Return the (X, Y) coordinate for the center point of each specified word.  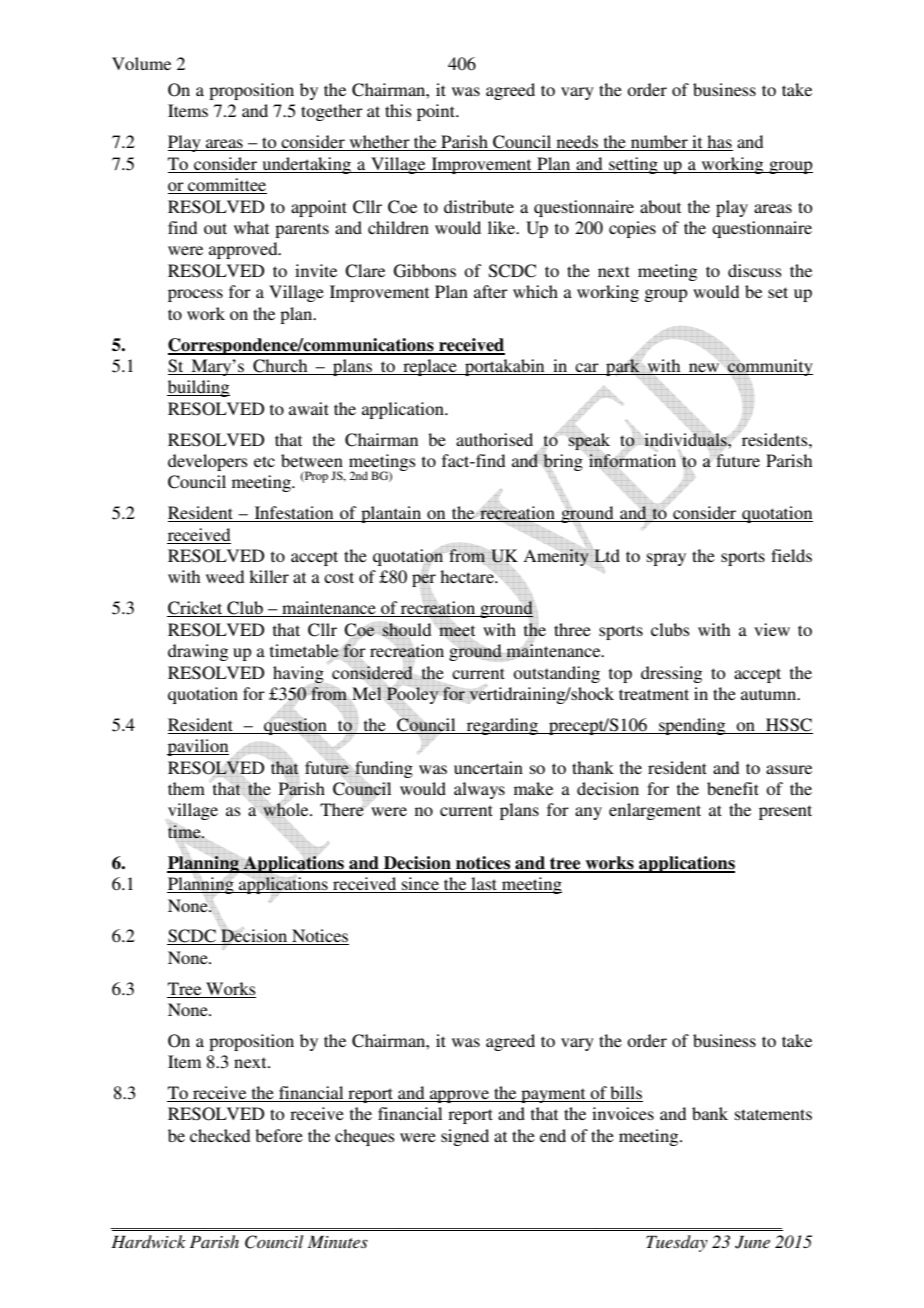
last (484, 885)
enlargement (655, 811)
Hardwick (148, 1241)
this (398, 110)
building (198, 388)
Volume (141, 63)
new (704, 369)
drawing (198, 652)
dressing (671, 674)
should (406, 630)
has (719, 143)
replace (430, 367)
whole (286, 810)
